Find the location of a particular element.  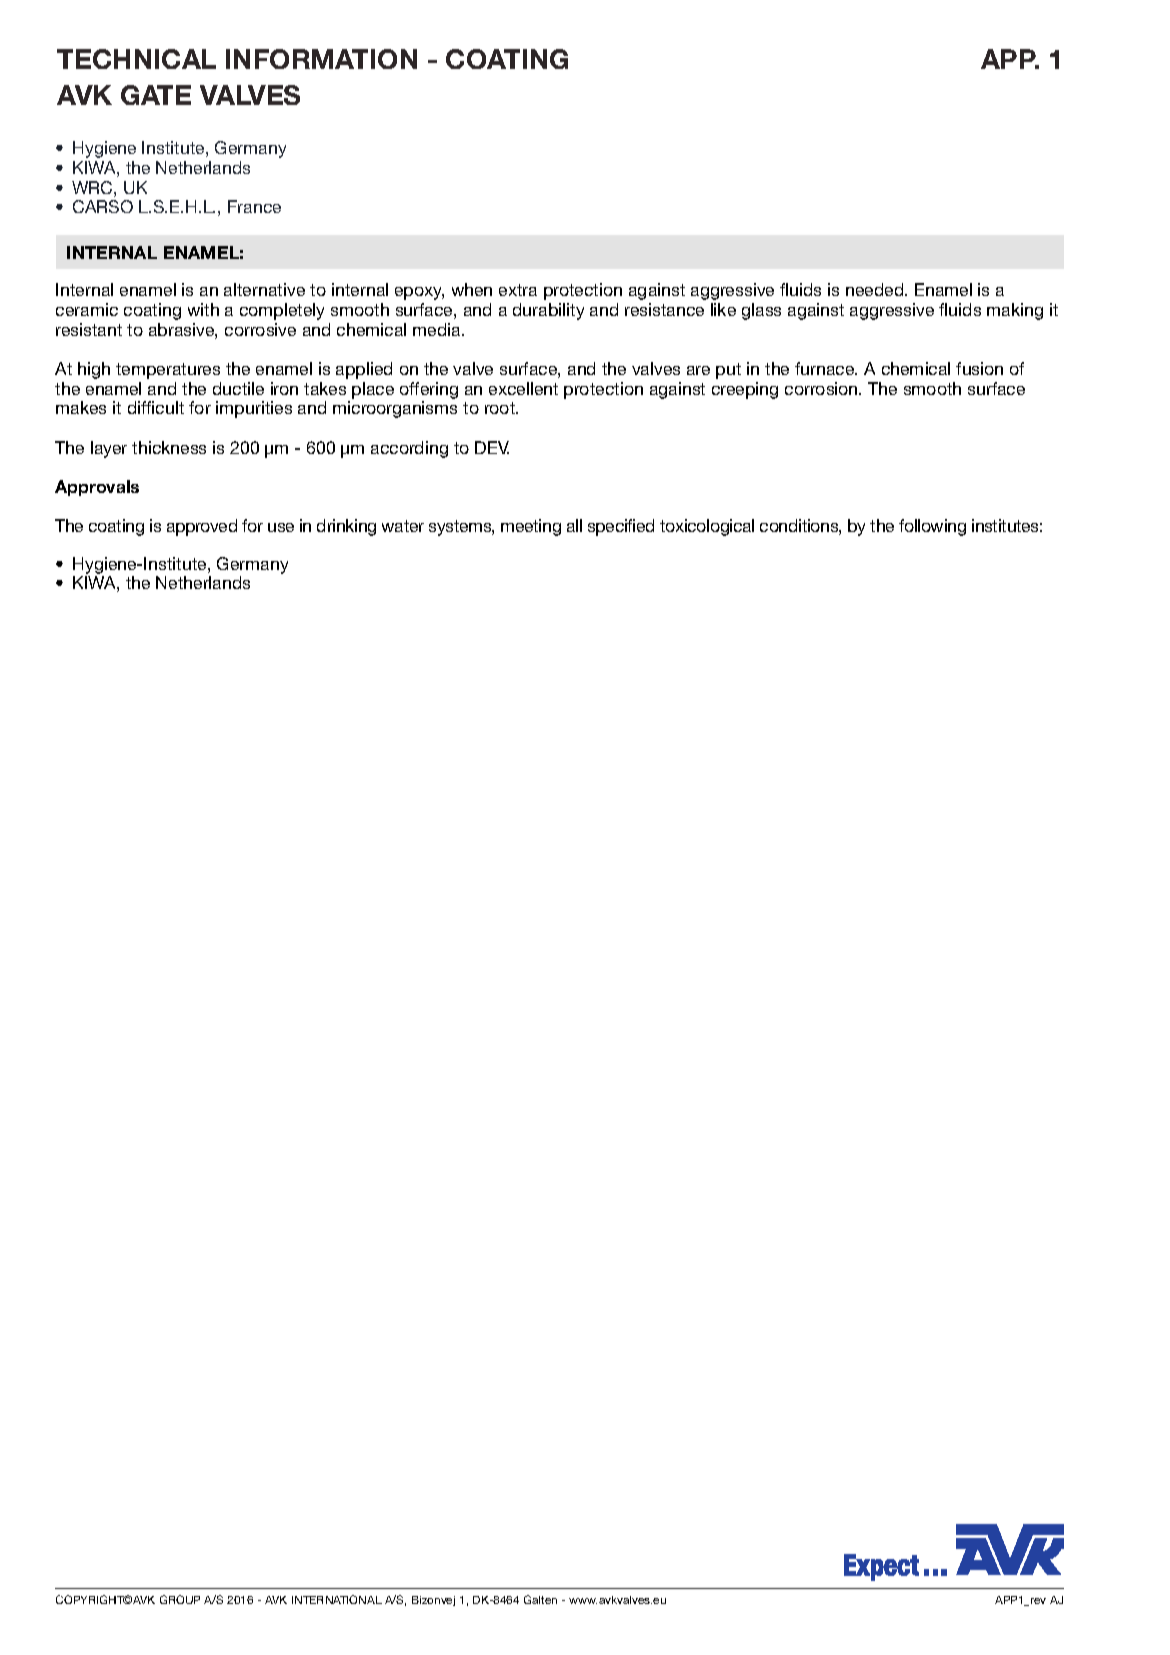

extra is located at coordinates (518, 290).
